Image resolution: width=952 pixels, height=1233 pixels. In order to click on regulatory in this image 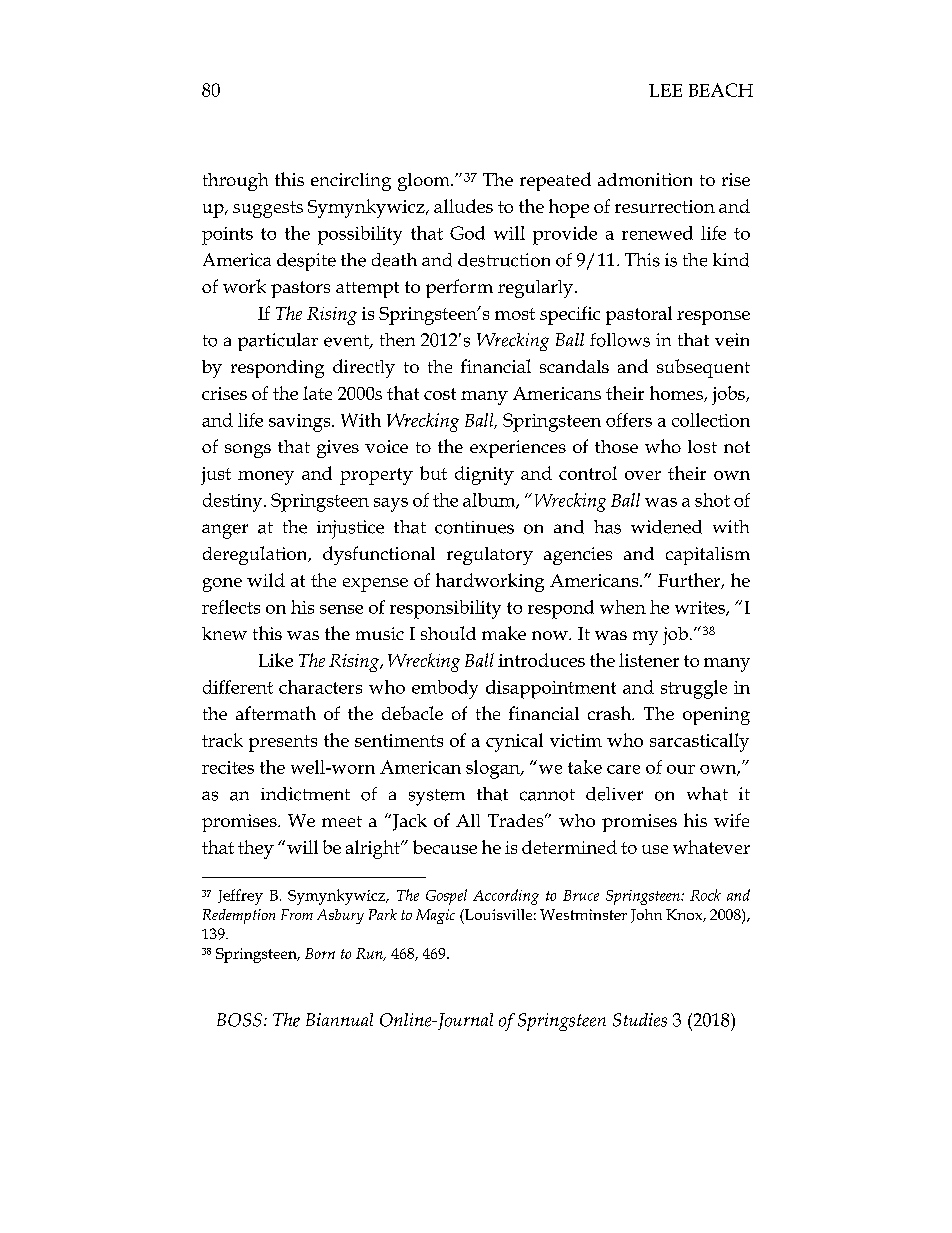, I will do `click(490, 556)`.
